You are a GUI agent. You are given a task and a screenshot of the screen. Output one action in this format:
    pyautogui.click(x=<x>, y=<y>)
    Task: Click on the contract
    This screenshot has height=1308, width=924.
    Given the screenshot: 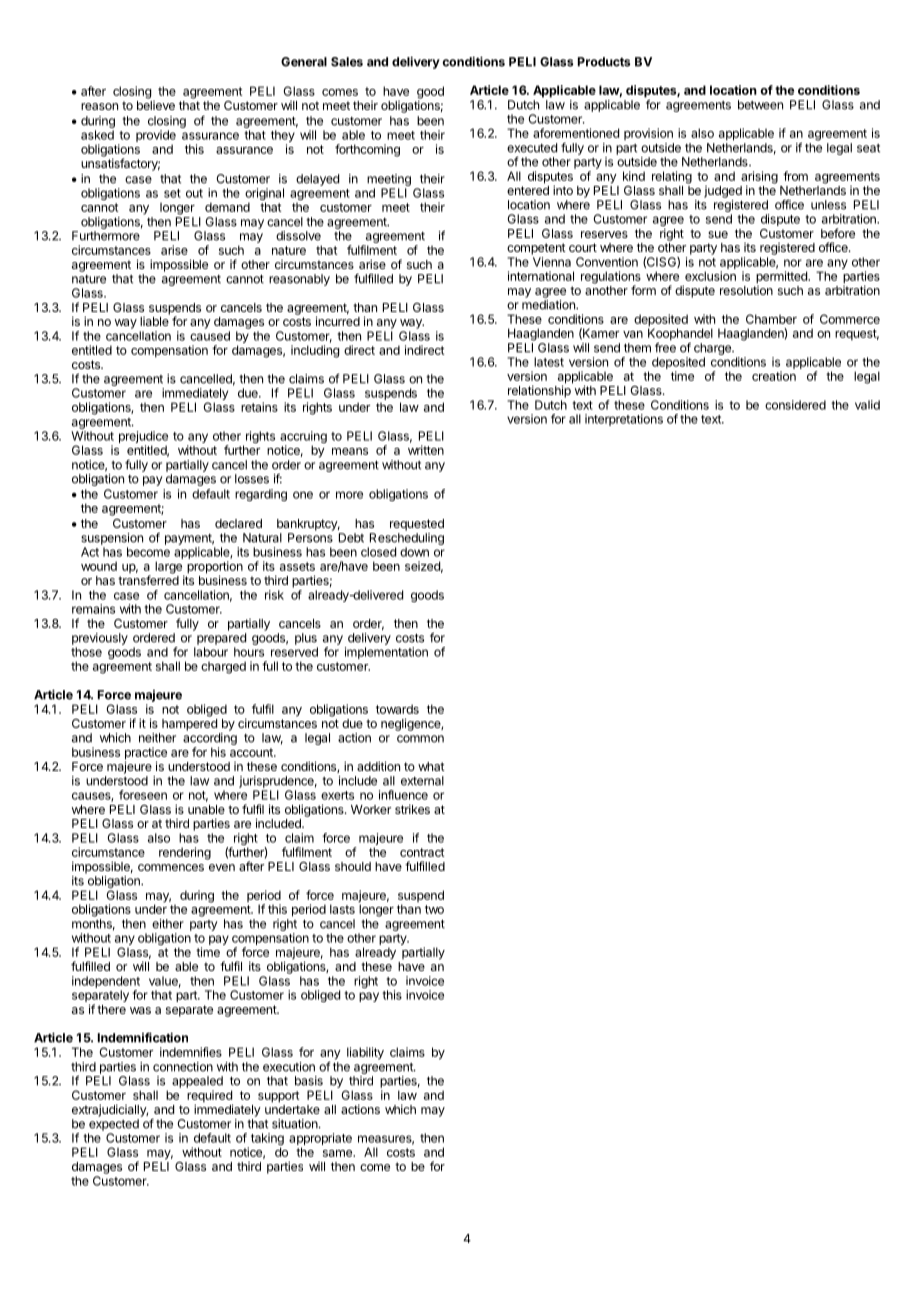 What is the action you would take?
    pyautogui.click(x=422, y=852)
